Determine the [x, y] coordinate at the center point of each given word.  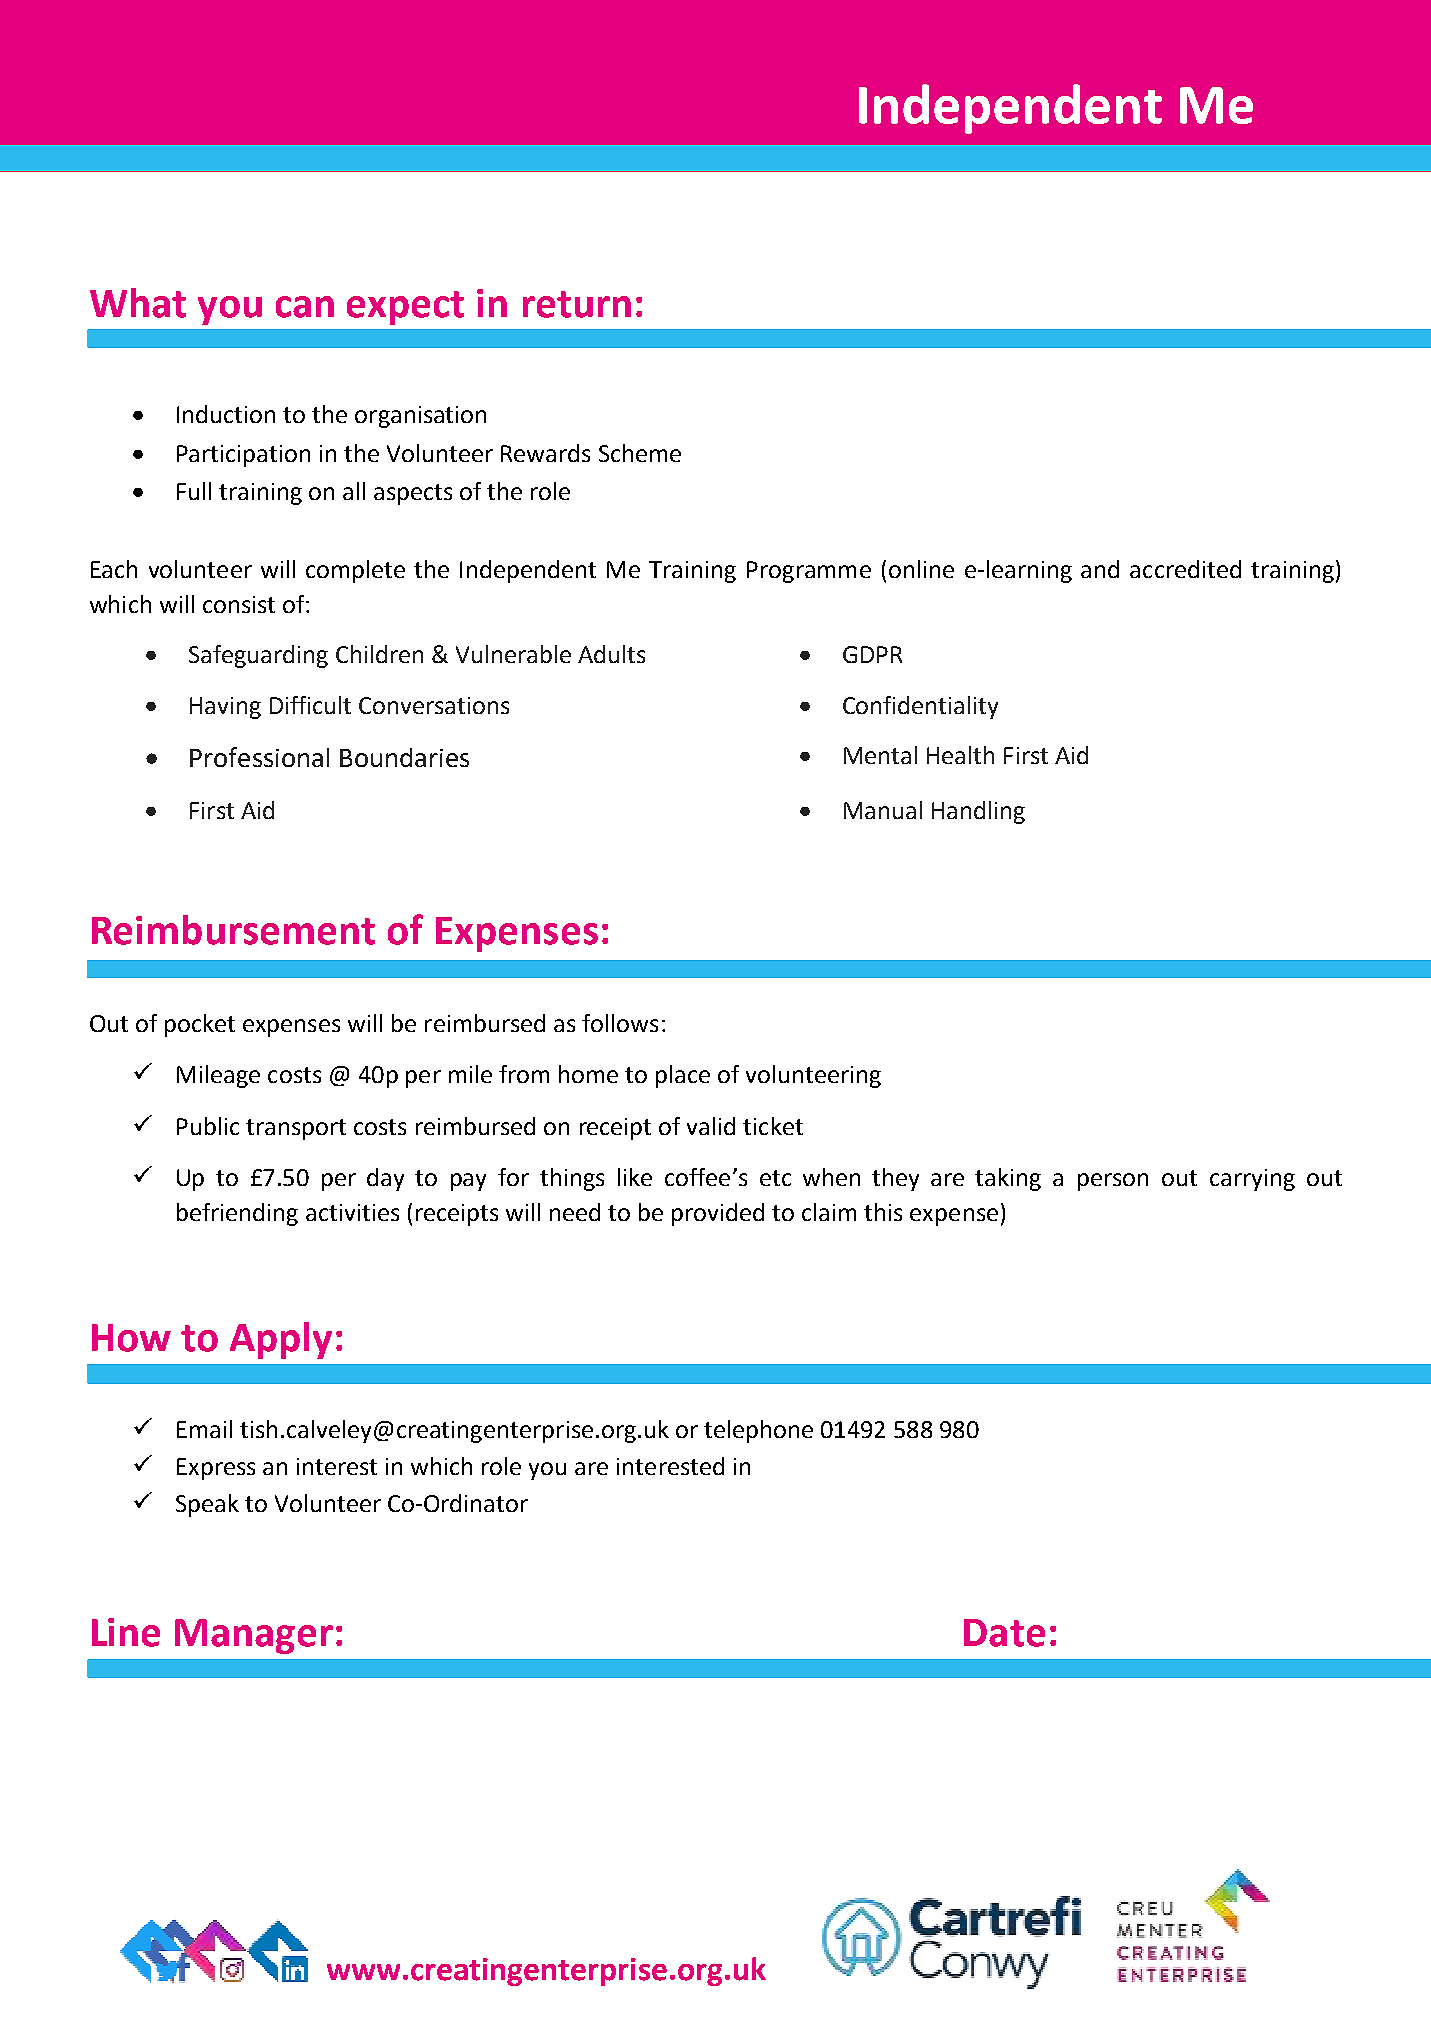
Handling [978, 812]
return [577, 304]
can [305, 307]
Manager [254, 1636]
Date [1004, 1633]
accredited [1185, 569]
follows [620, 1023]
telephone [758, 1431]
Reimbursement [233, 930]
